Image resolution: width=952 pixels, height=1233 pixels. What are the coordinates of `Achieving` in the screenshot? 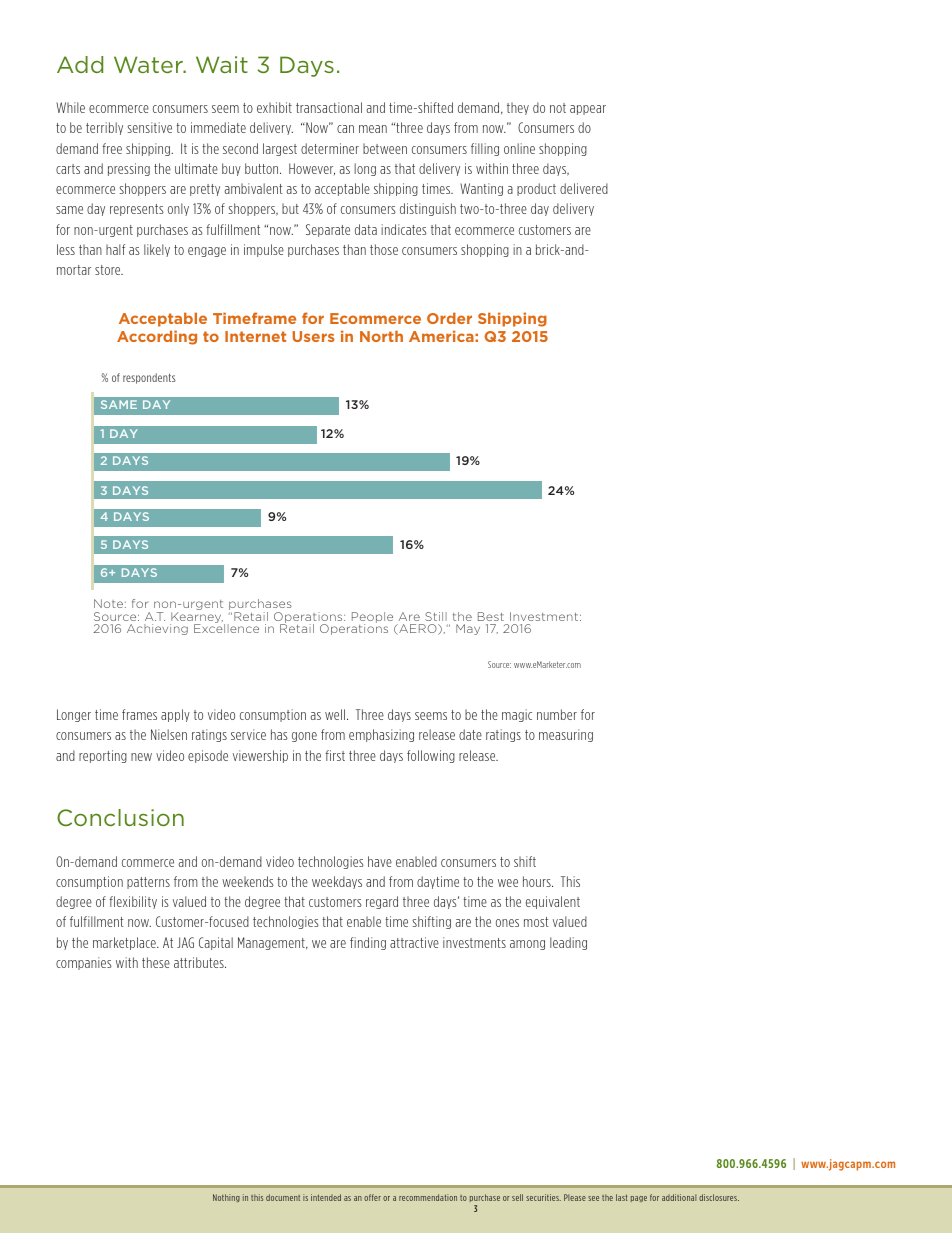 It's located at (157, 629).
